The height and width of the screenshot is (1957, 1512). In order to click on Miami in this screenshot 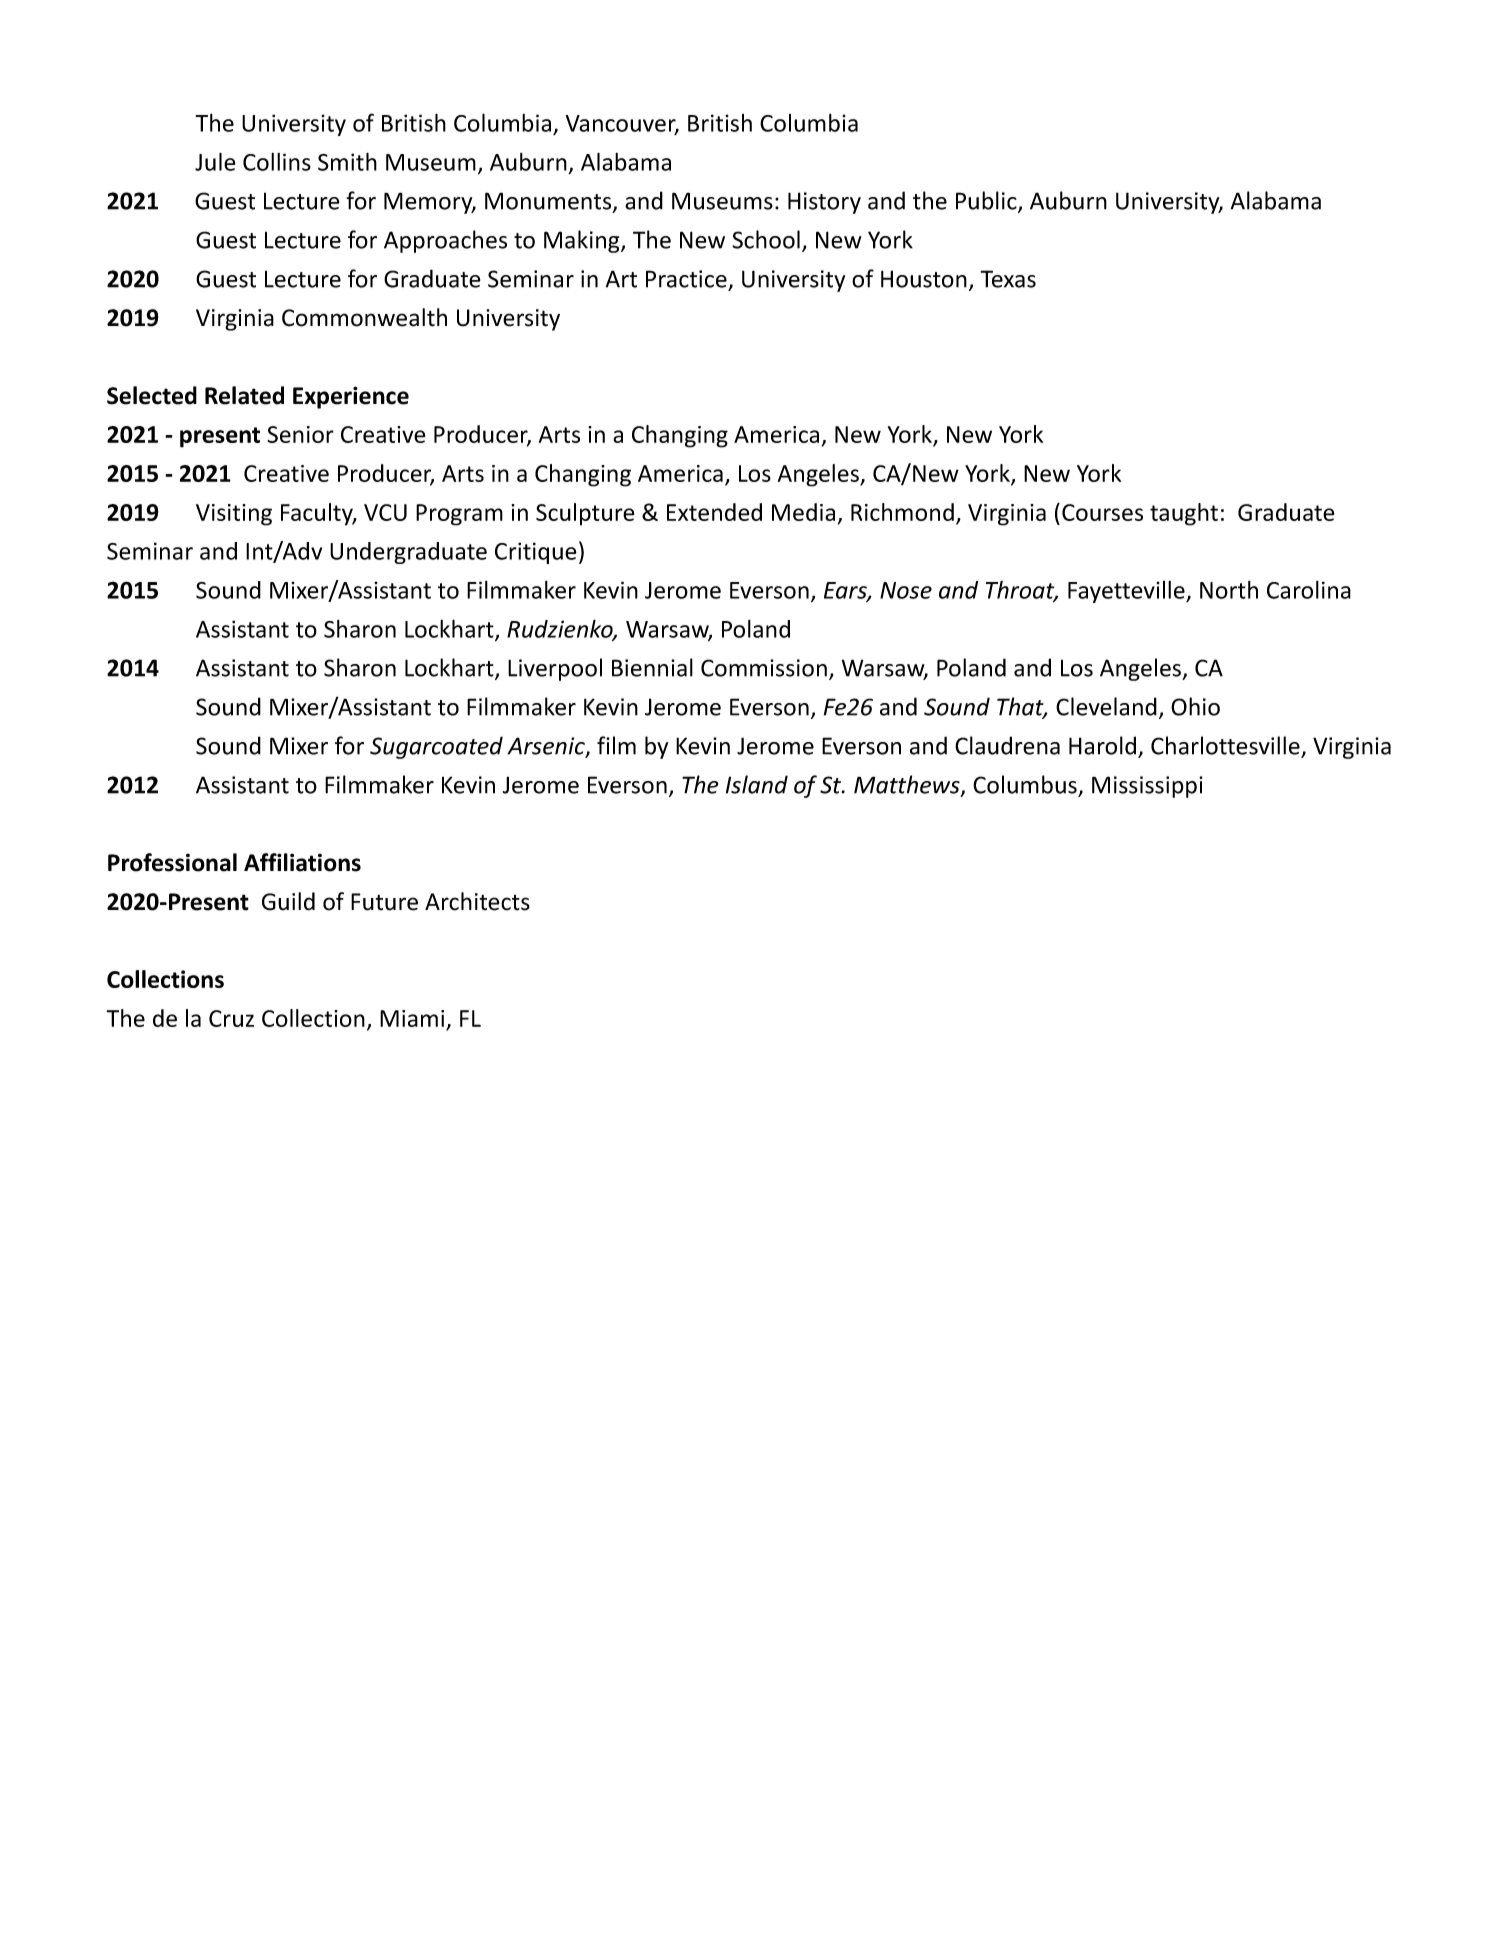, I will do `click(412, 1018)`.
